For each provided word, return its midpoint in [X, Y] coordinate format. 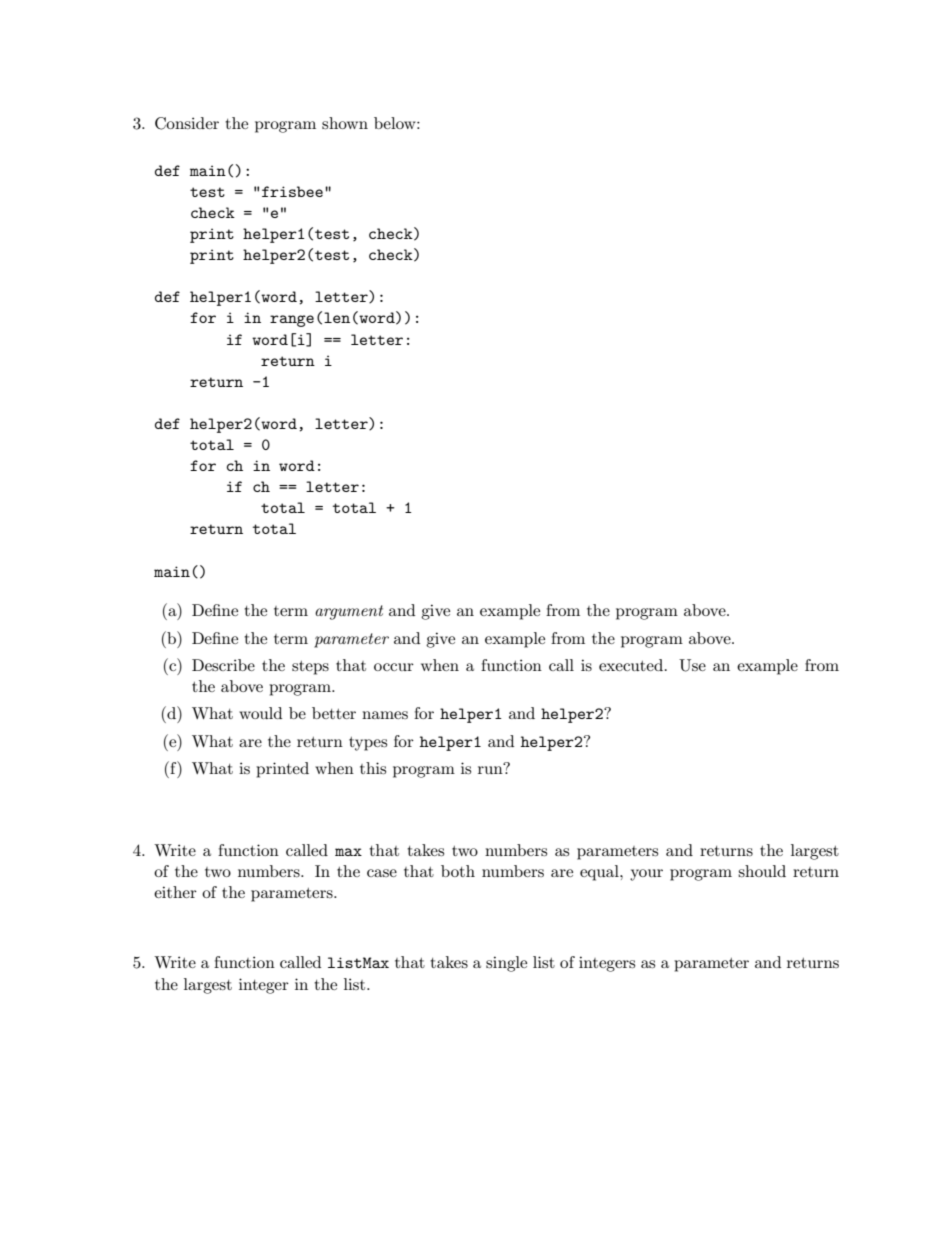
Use [692, 665]
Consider [187, 123]
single [506, 964]
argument [349, 612]
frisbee [292, 191]
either [175, 892]
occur [394, 667]
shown [345, 123]
